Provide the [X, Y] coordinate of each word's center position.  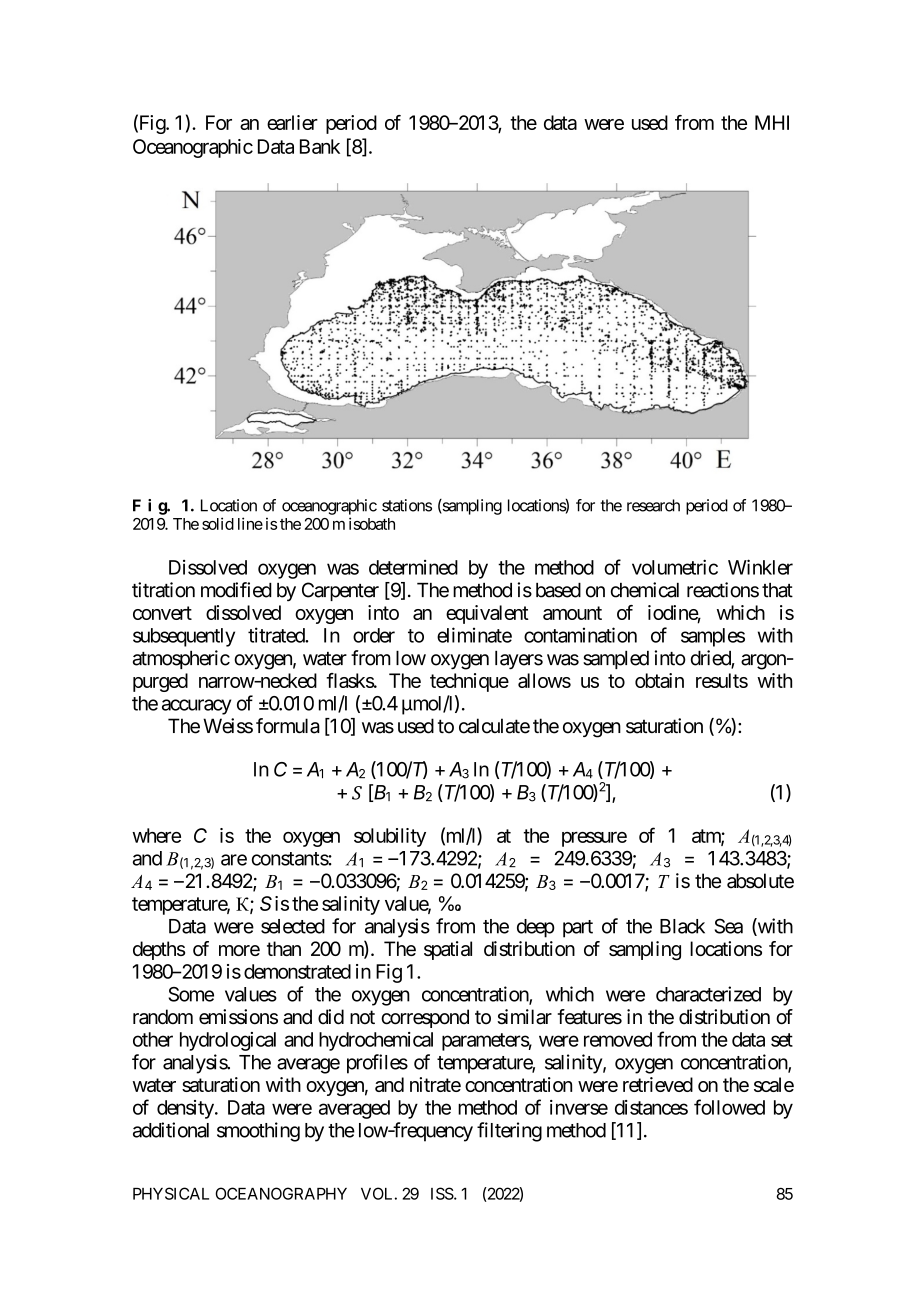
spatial [448, 950]
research [653, 505]
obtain [659, 680]
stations [407, 505]
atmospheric [181, 659]
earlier [292, 122]
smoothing [258, 1132]
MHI [772, 122]
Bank [320, 146]
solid [218, 523]
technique [469, 682]
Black [682, 926]
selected [293, 926]
